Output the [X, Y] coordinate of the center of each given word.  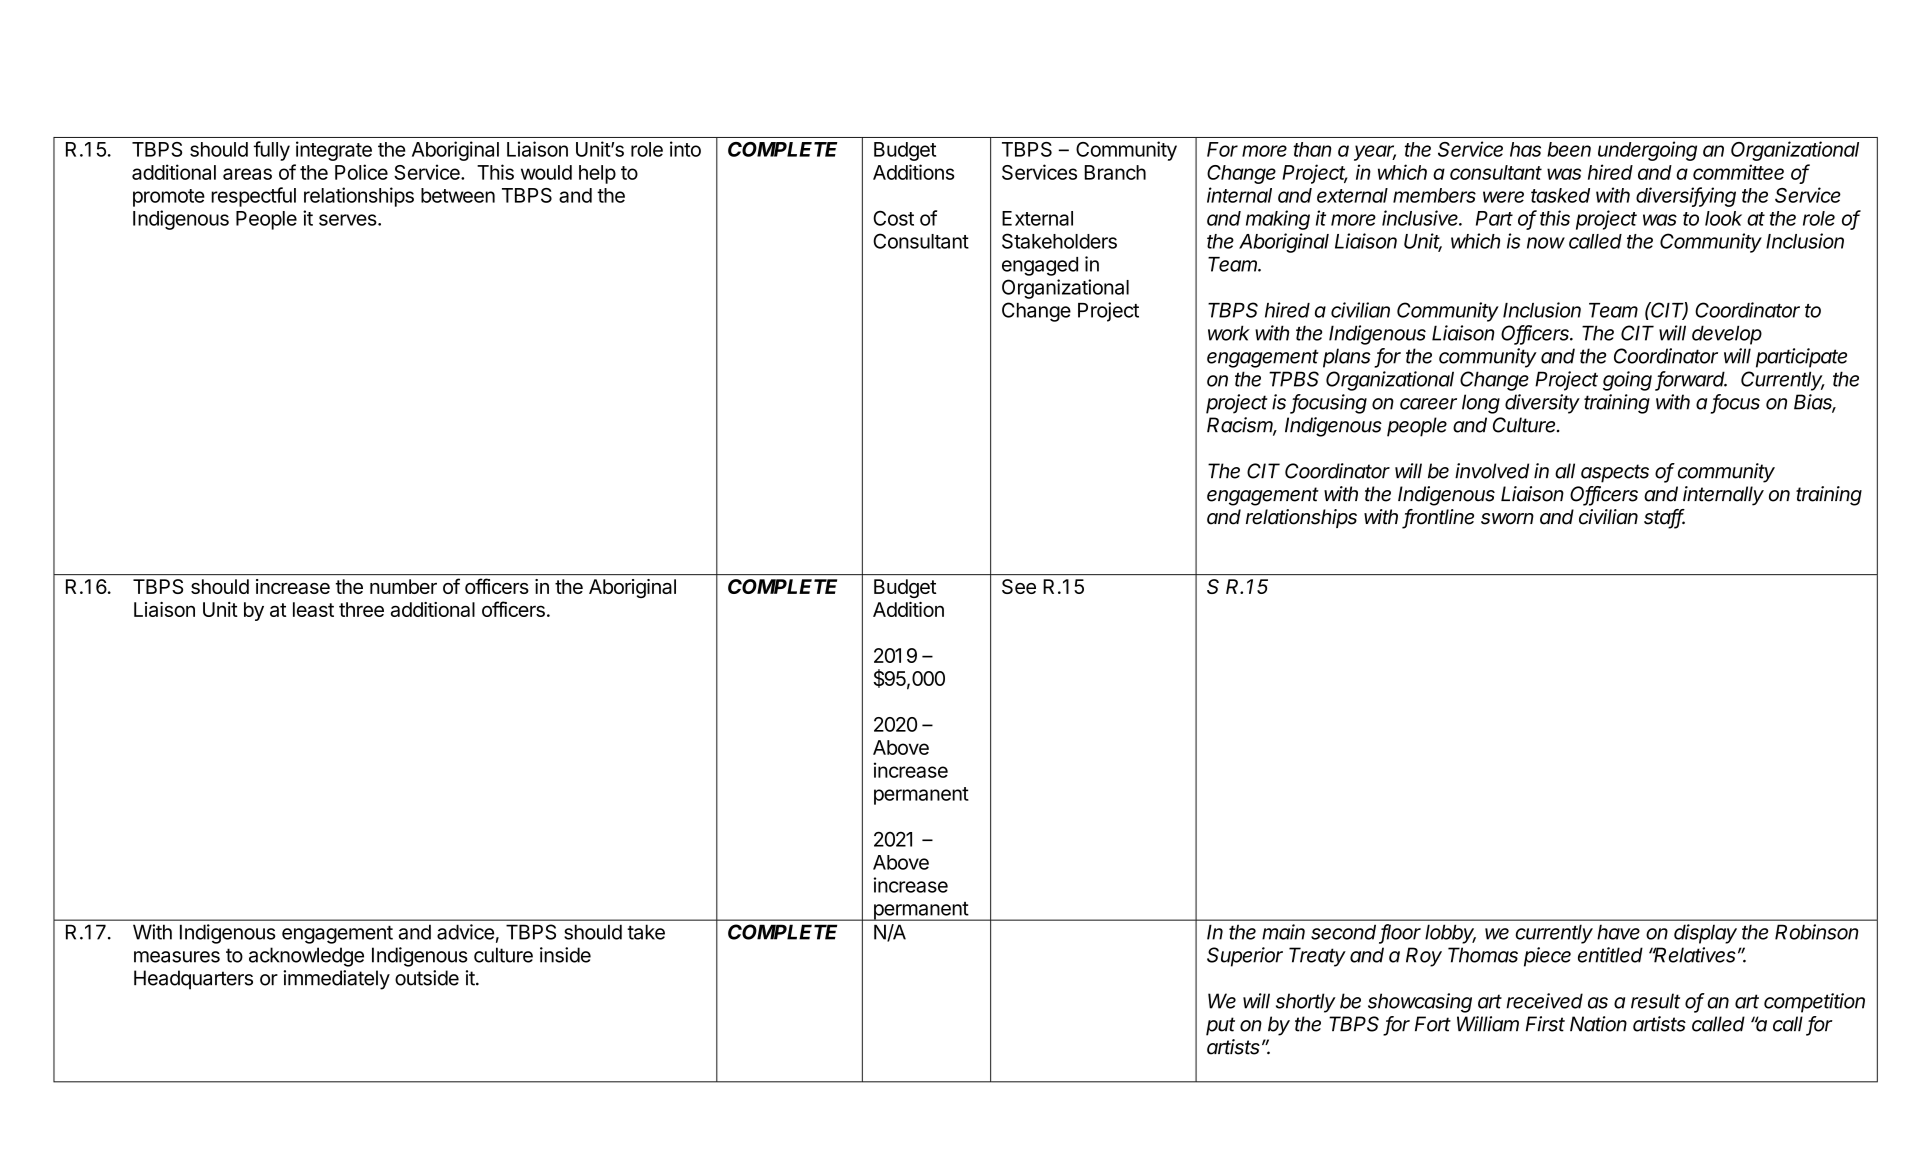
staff [1664, 518]
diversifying [1686, 197]
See [1019, 586]
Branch [1115, 172]
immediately [336, 980]
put [1220, 1026]
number [403, 586]
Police [361, 172]
